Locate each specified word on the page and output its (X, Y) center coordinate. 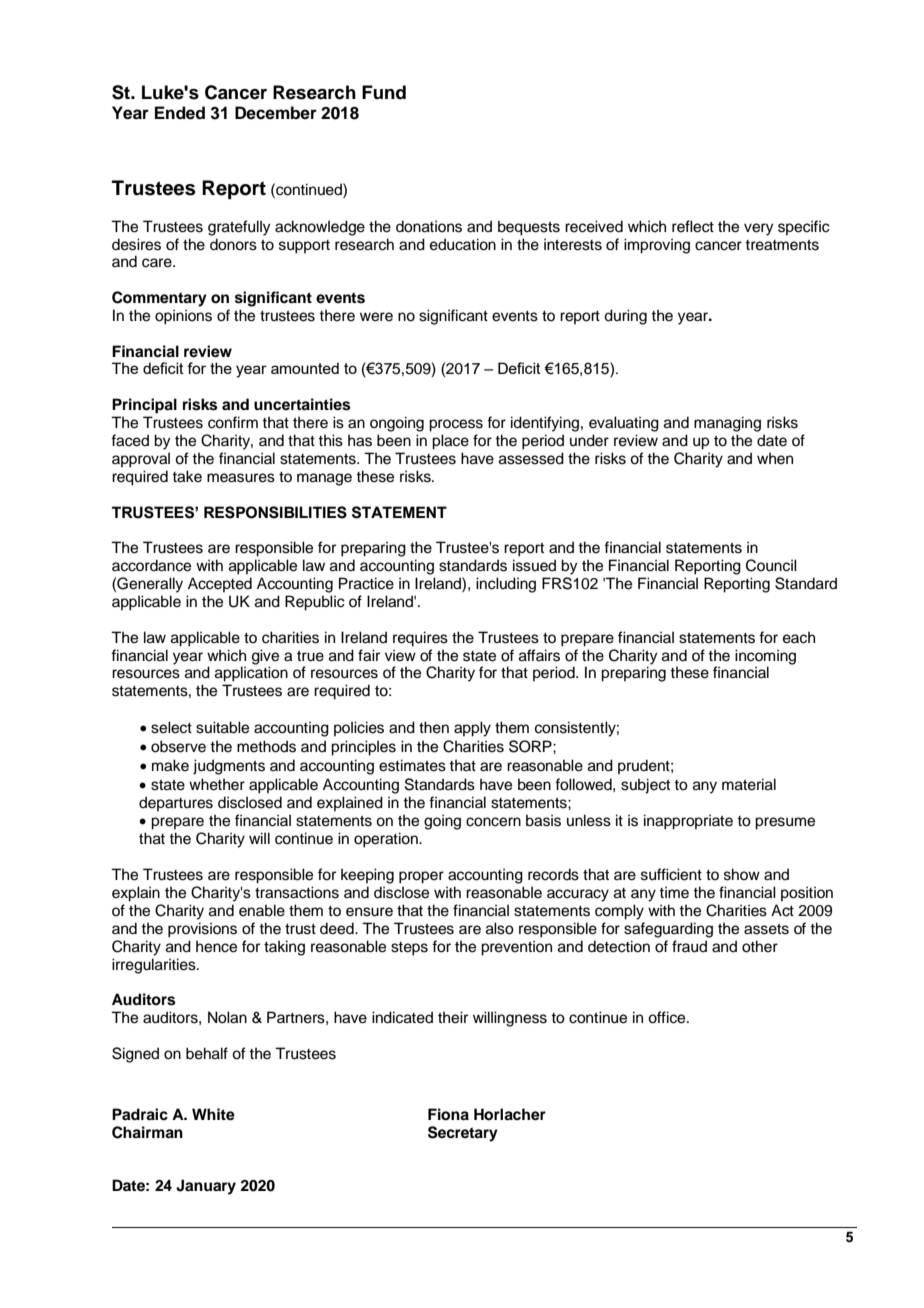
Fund (384, 92)
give (265, 657)
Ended (180, 113)
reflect (693, 226)
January (206, 1187)
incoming (765, 657)
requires (420, 639)
